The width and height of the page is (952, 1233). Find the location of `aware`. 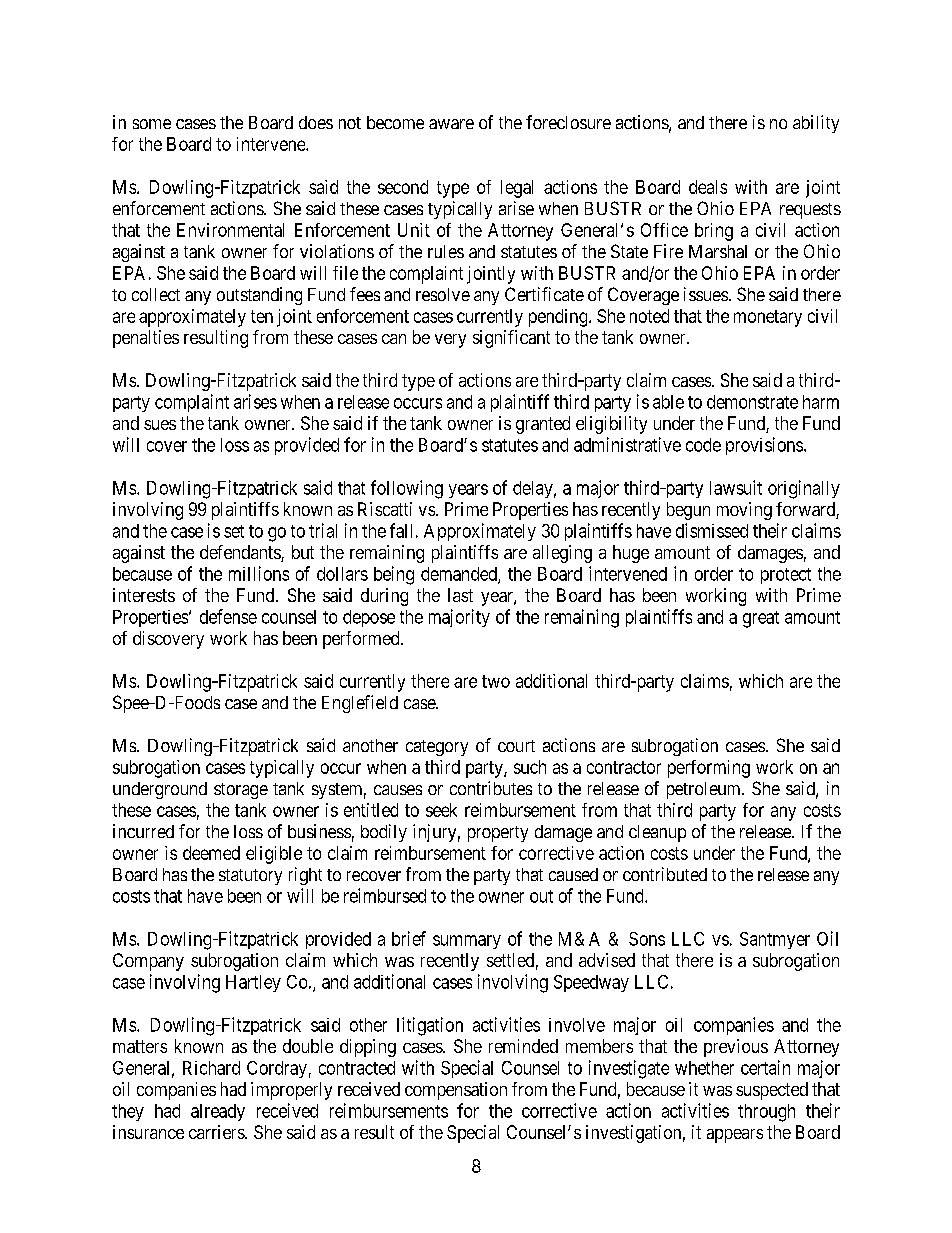

aware is located at coordinates (451, 124).
